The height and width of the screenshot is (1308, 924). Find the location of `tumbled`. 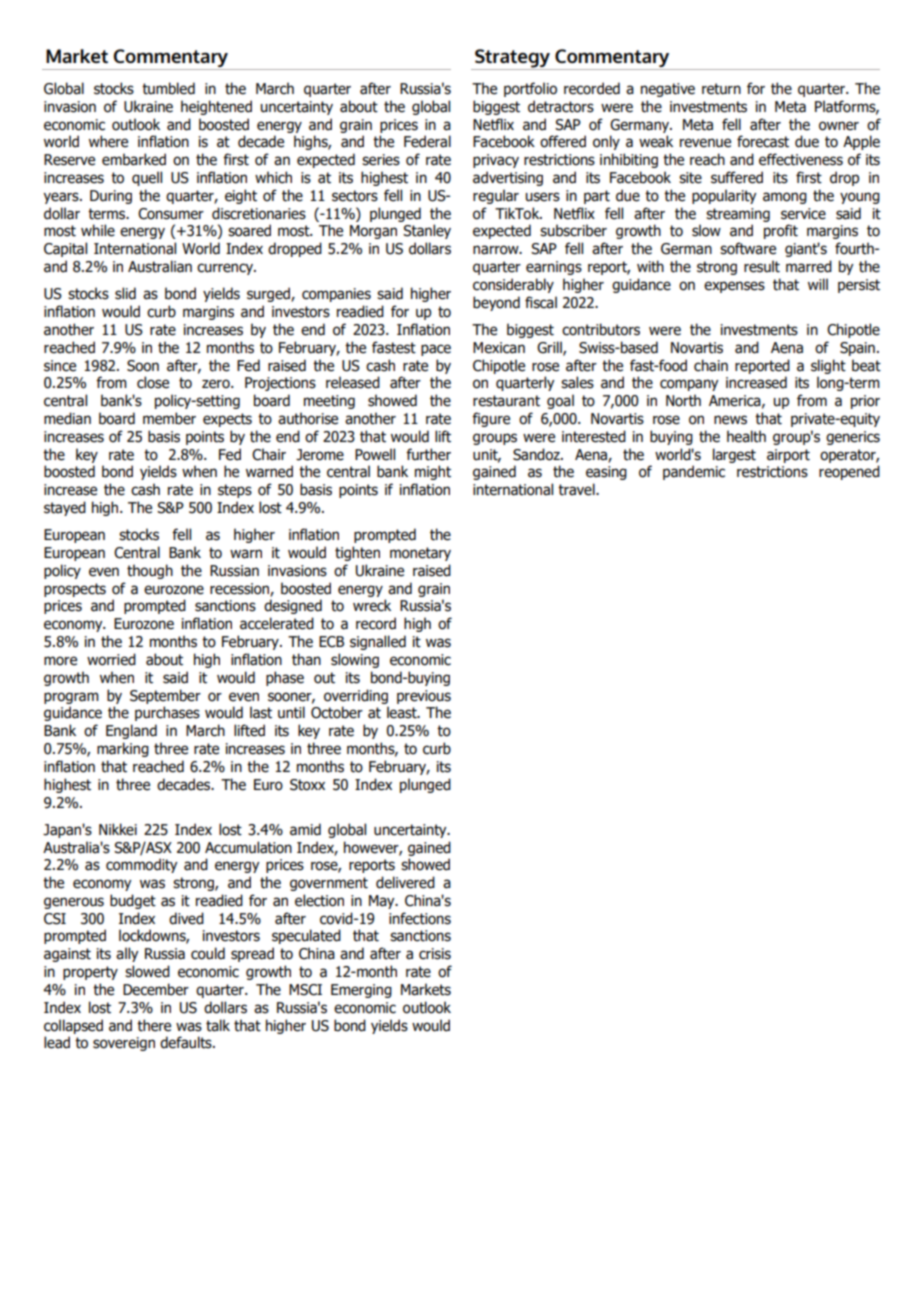

tumbled is located at coordinates (168, 88).
